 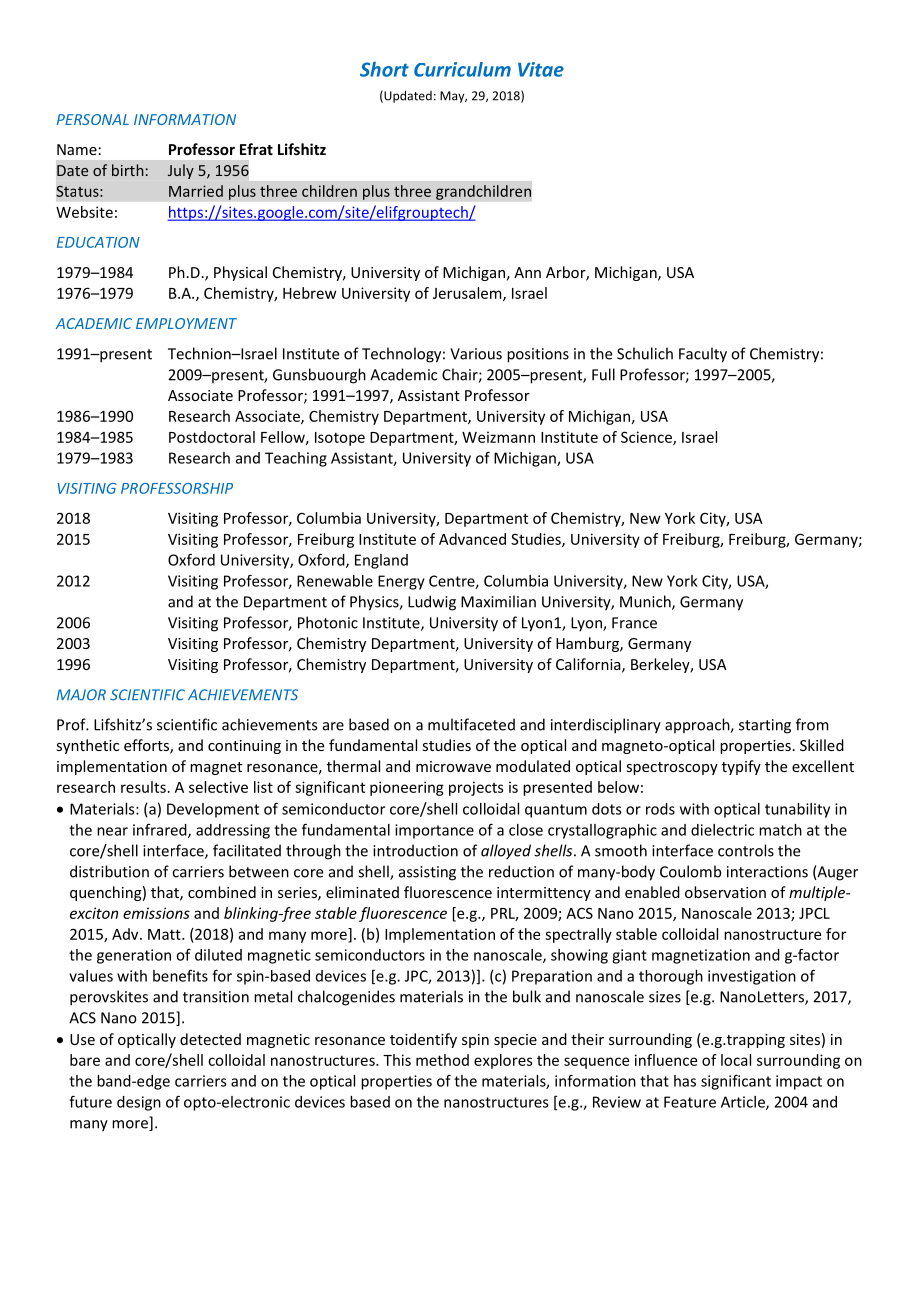 What do you see at coordinates (442, 1060) in the document?
I see `method` at bounding box center [442, 1060].
